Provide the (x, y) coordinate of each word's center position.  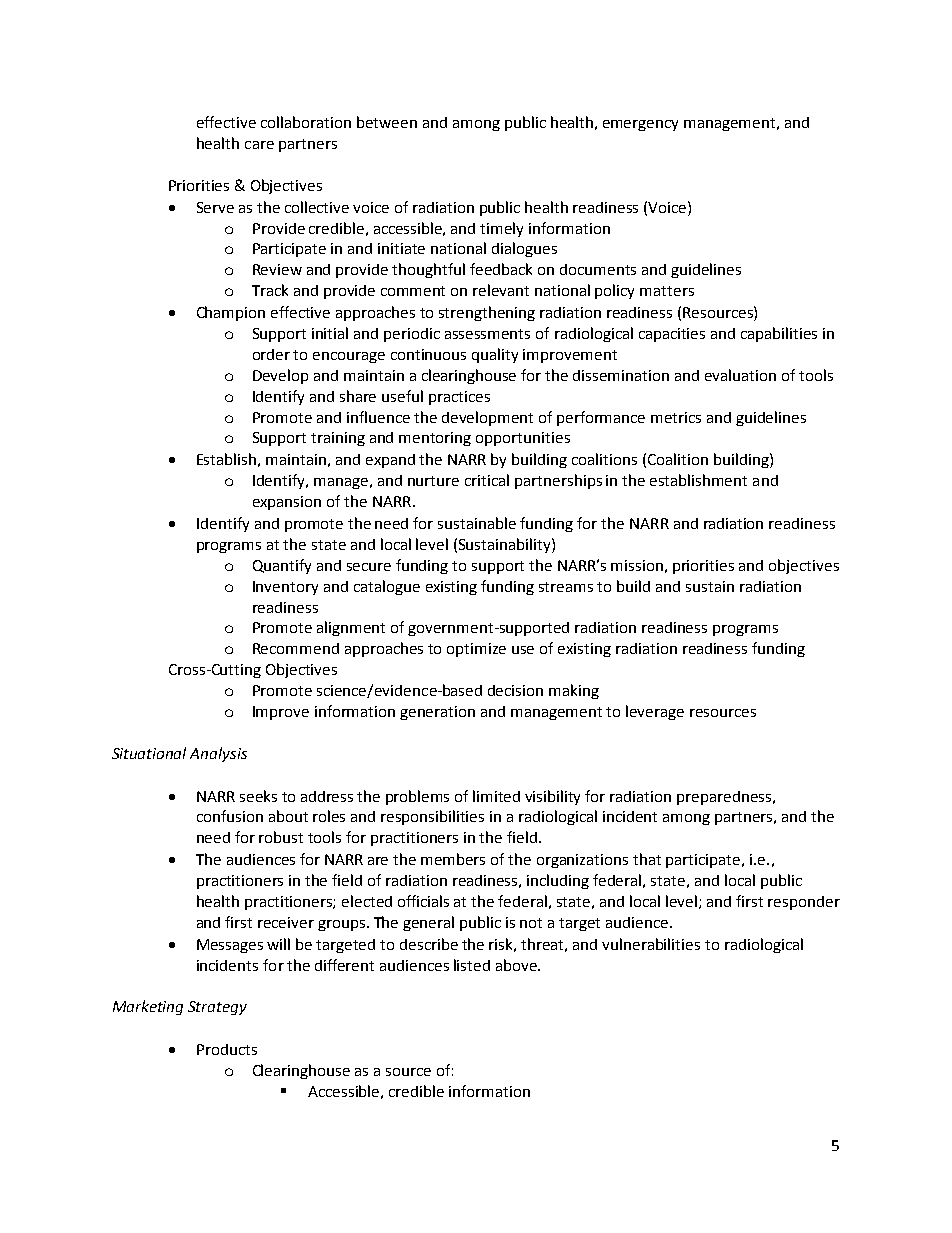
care (259, 145)
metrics (676, 417)
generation (437, 713)
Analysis (218, 754)
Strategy (217, 1008)
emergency (640, 125)
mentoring (435, 439)
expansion (287, 503)
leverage (655, 712)
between (387, 122)
